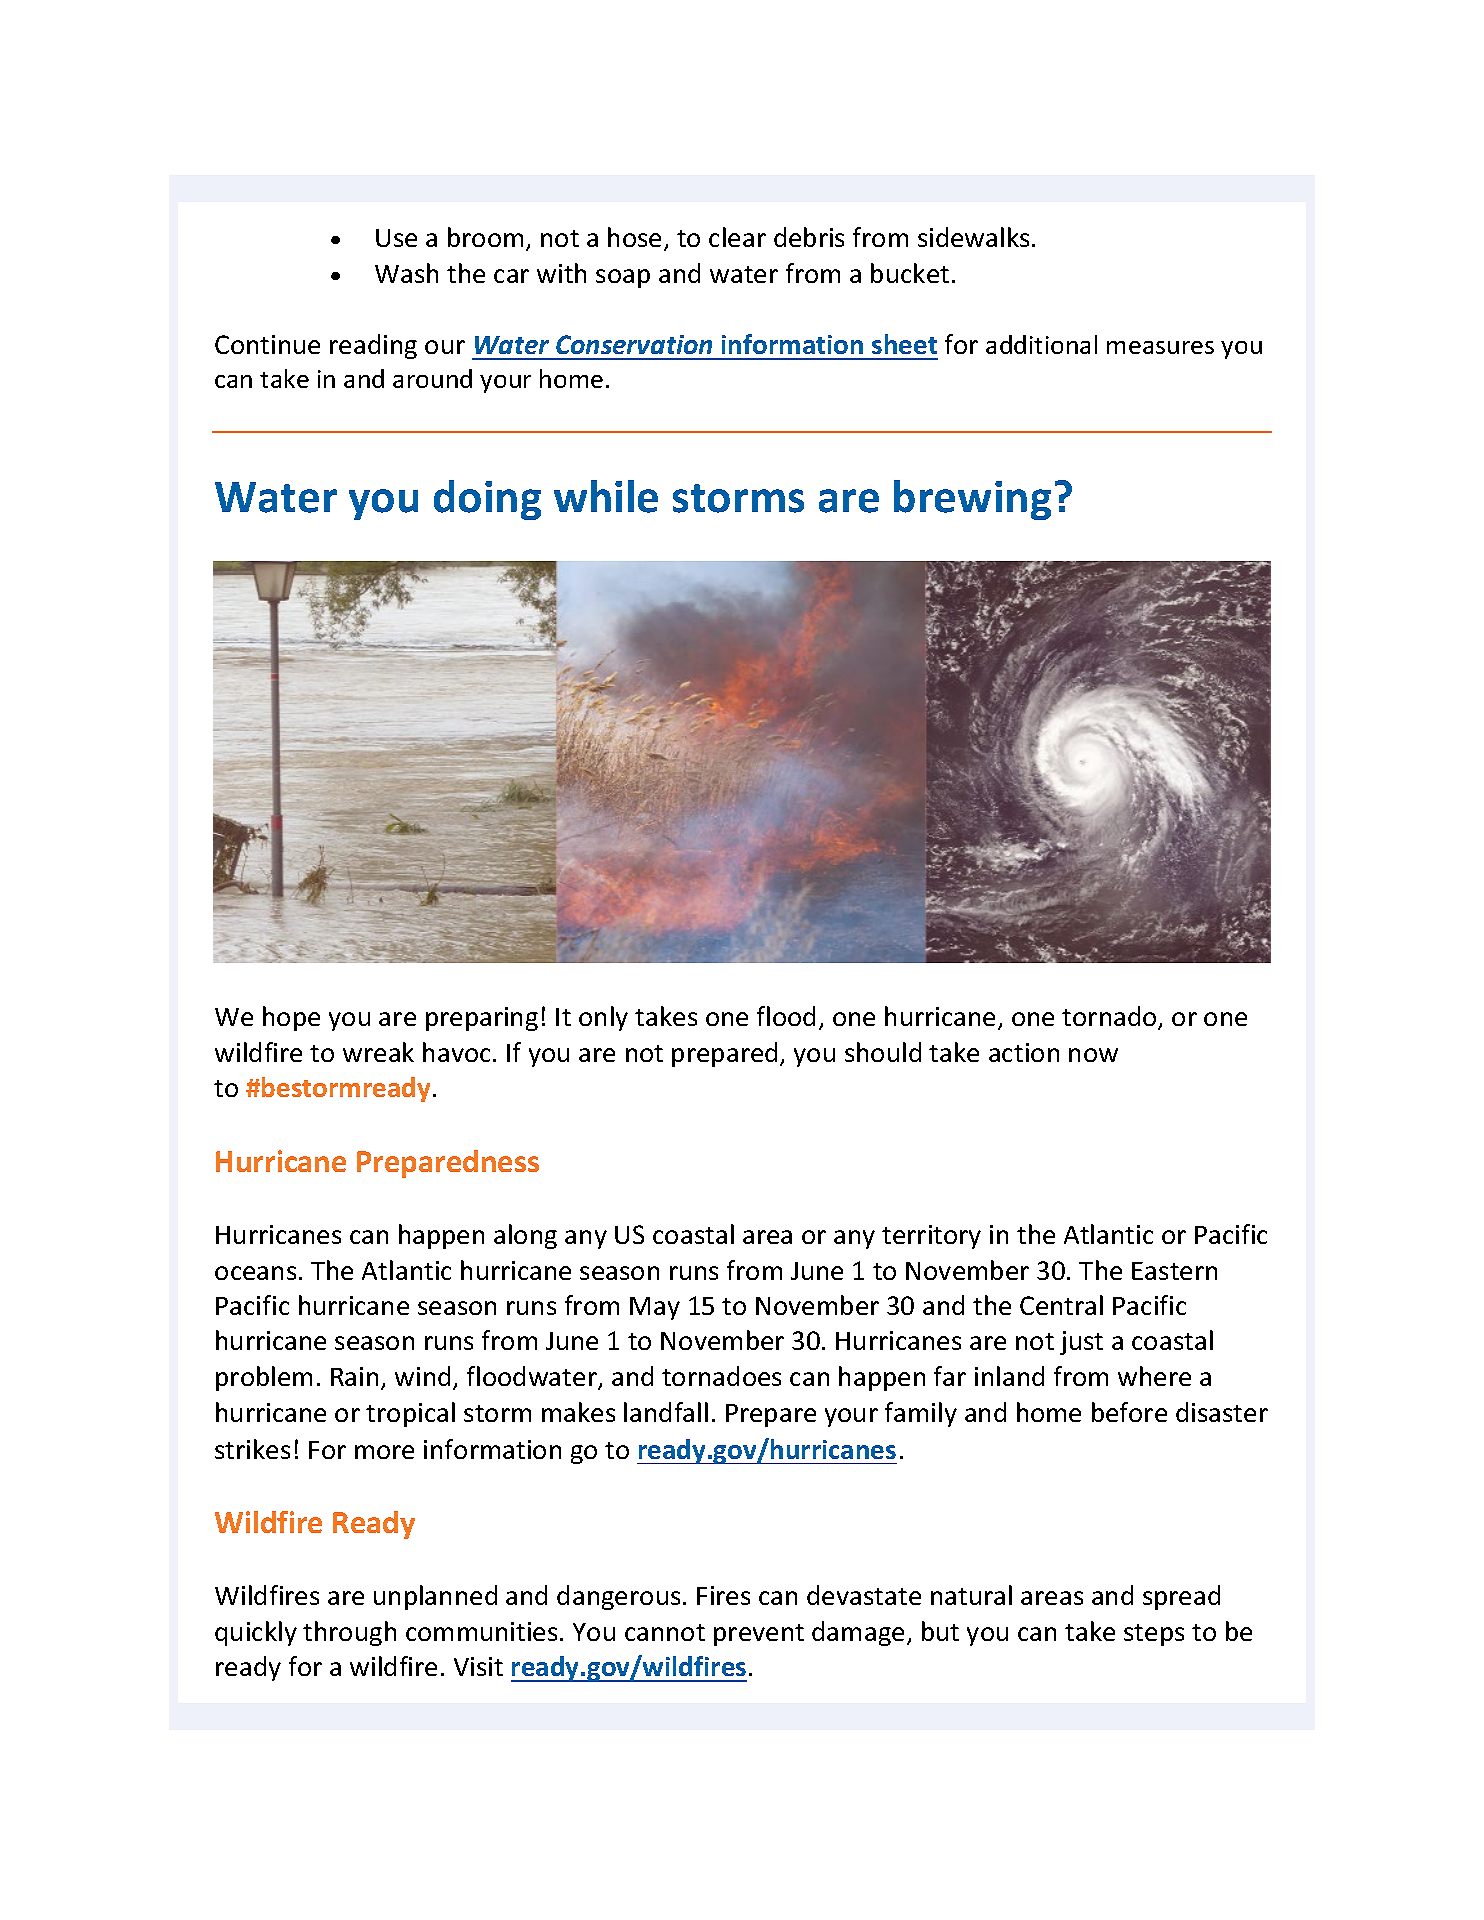 This document has height=1920, width=1484. I want to click on through, so click(349, 1633).
